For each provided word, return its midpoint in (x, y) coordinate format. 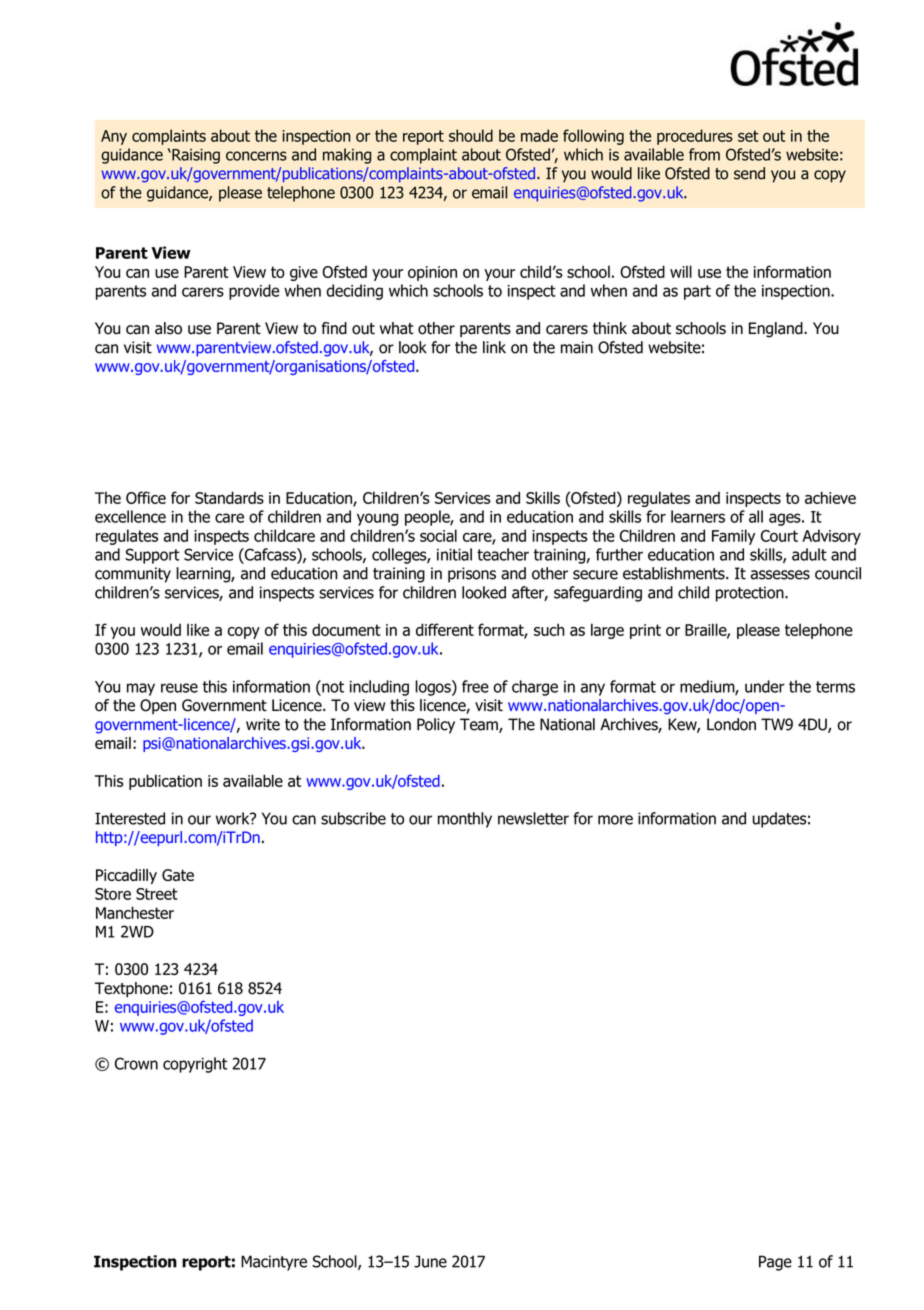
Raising (195, 156)
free (475, 686)
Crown (136, 1063)
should (471, 135)
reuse (179, 688)
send (749, 173)
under (765, 686)
